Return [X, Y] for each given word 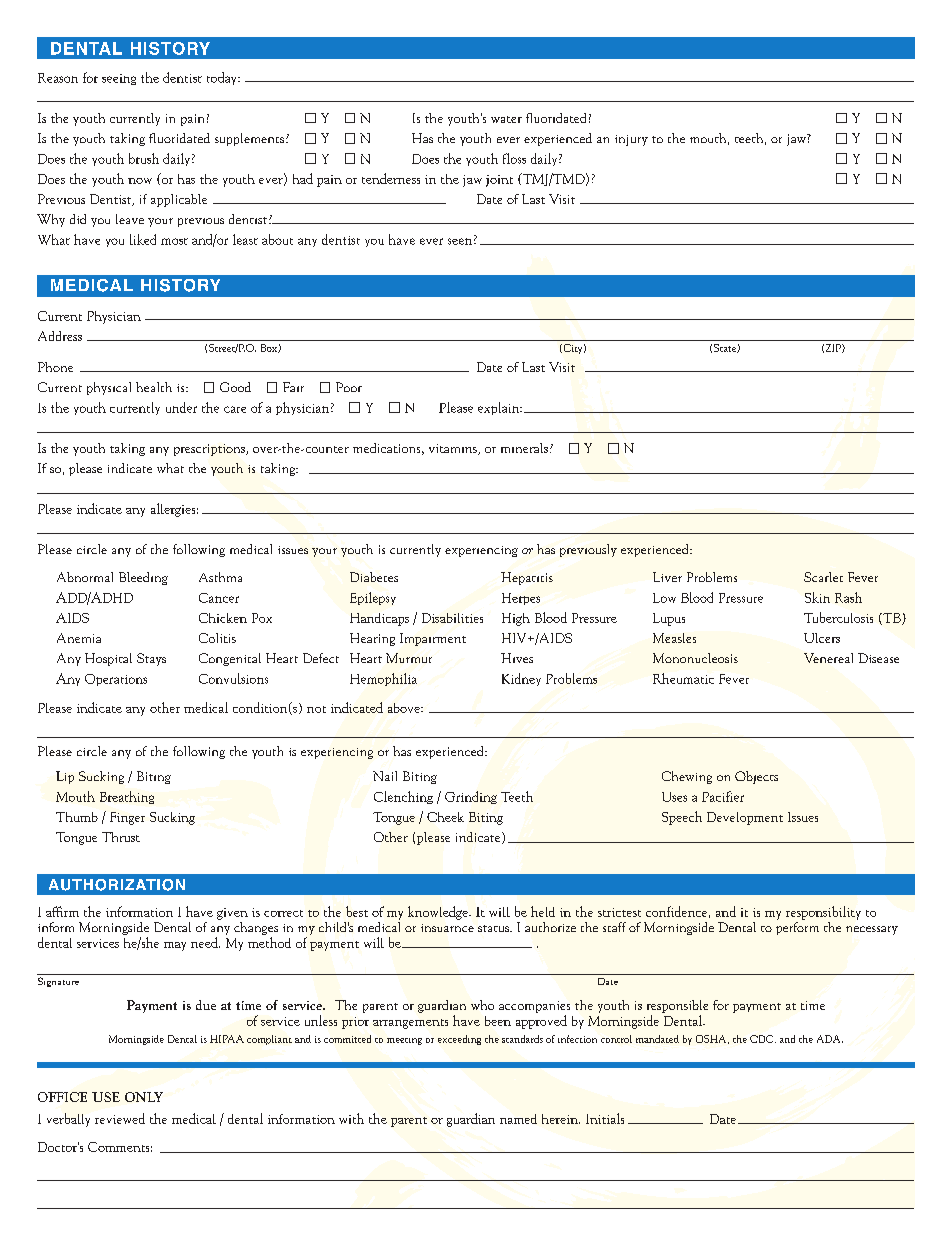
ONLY [144, 1097]
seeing [119, 79]
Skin [817, 597]
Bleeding [143, 578]
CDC [763, 1039]
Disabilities [452, 618]
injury [631, 140]
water [506, 119]
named [518, 1119]
